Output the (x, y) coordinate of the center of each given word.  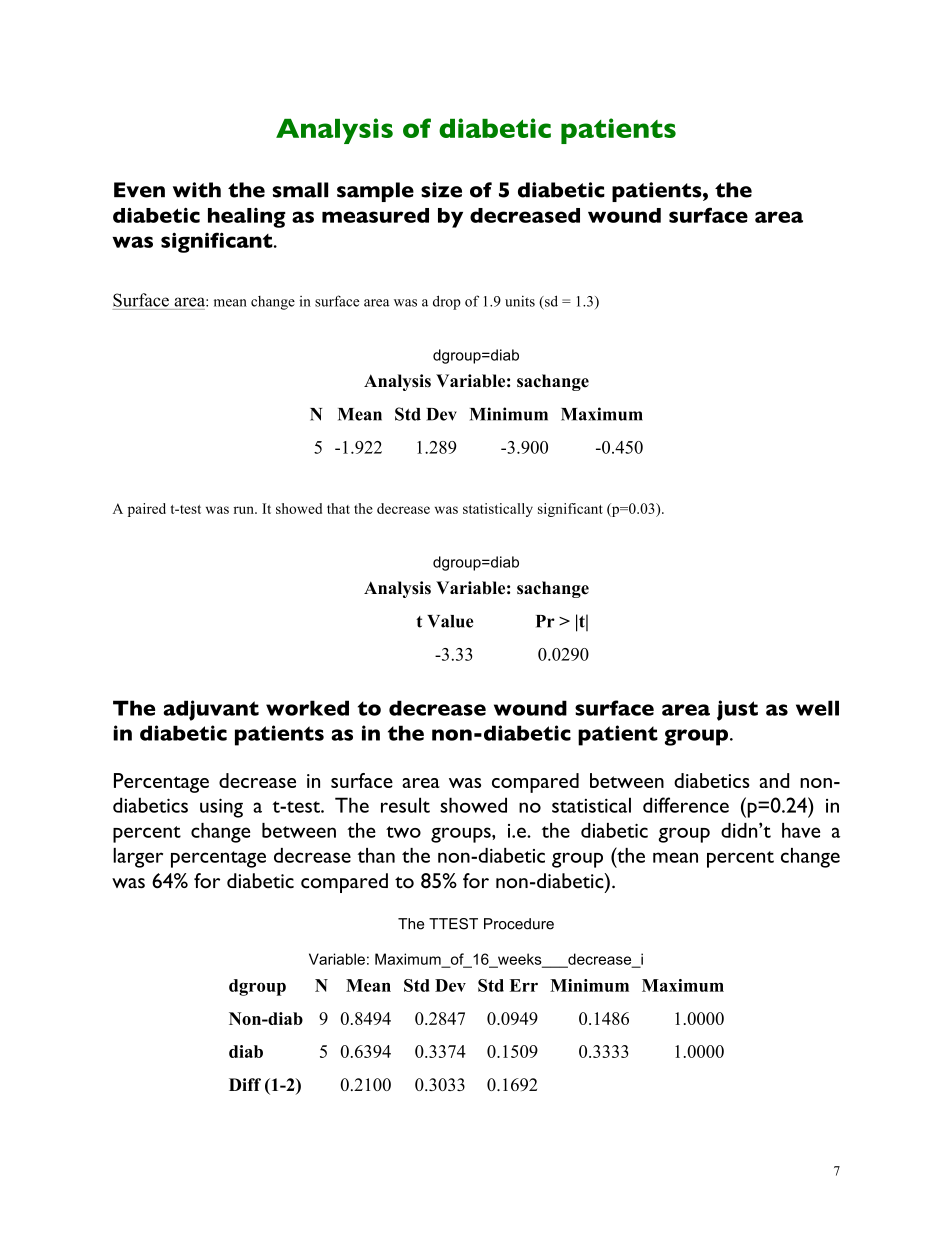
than (376, 855)
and (774, 780)
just (737, 710)
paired (147, 510)
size (441, 190)
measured (375, 215)
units (520, 301)
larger (138, 858)
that (338, 508)
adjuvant (211, 710)
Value (450, 621)
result (405, 805)
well (817, 708)
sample (375, 192)
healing (247, 218)
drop (447, 302)
